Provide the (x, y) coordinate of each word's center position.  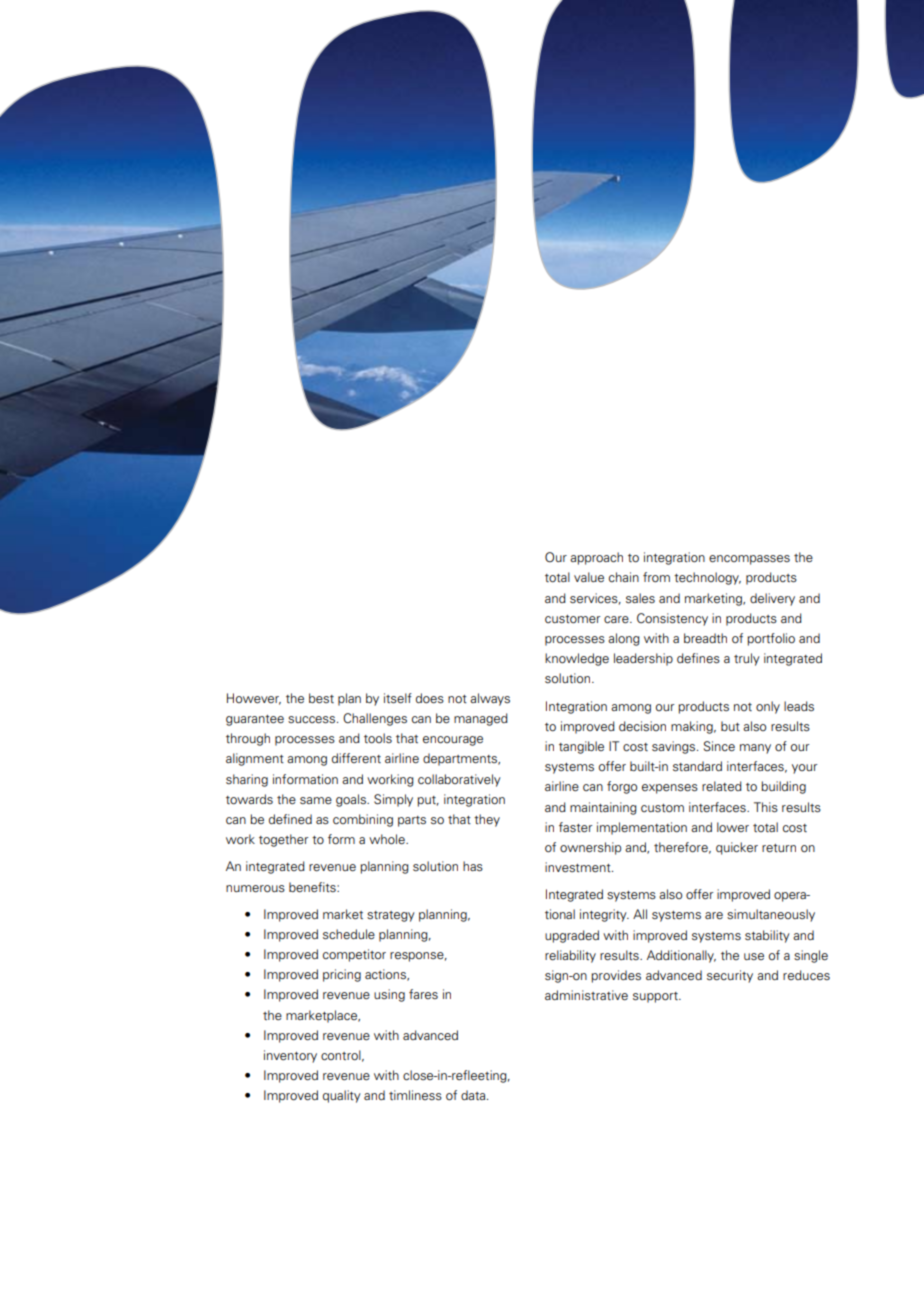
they (487, 820)
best (321, 698)
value (589, 577)
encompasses (749, 560)
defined (290, 819)
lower (733, 827)
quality (342, 1096)
